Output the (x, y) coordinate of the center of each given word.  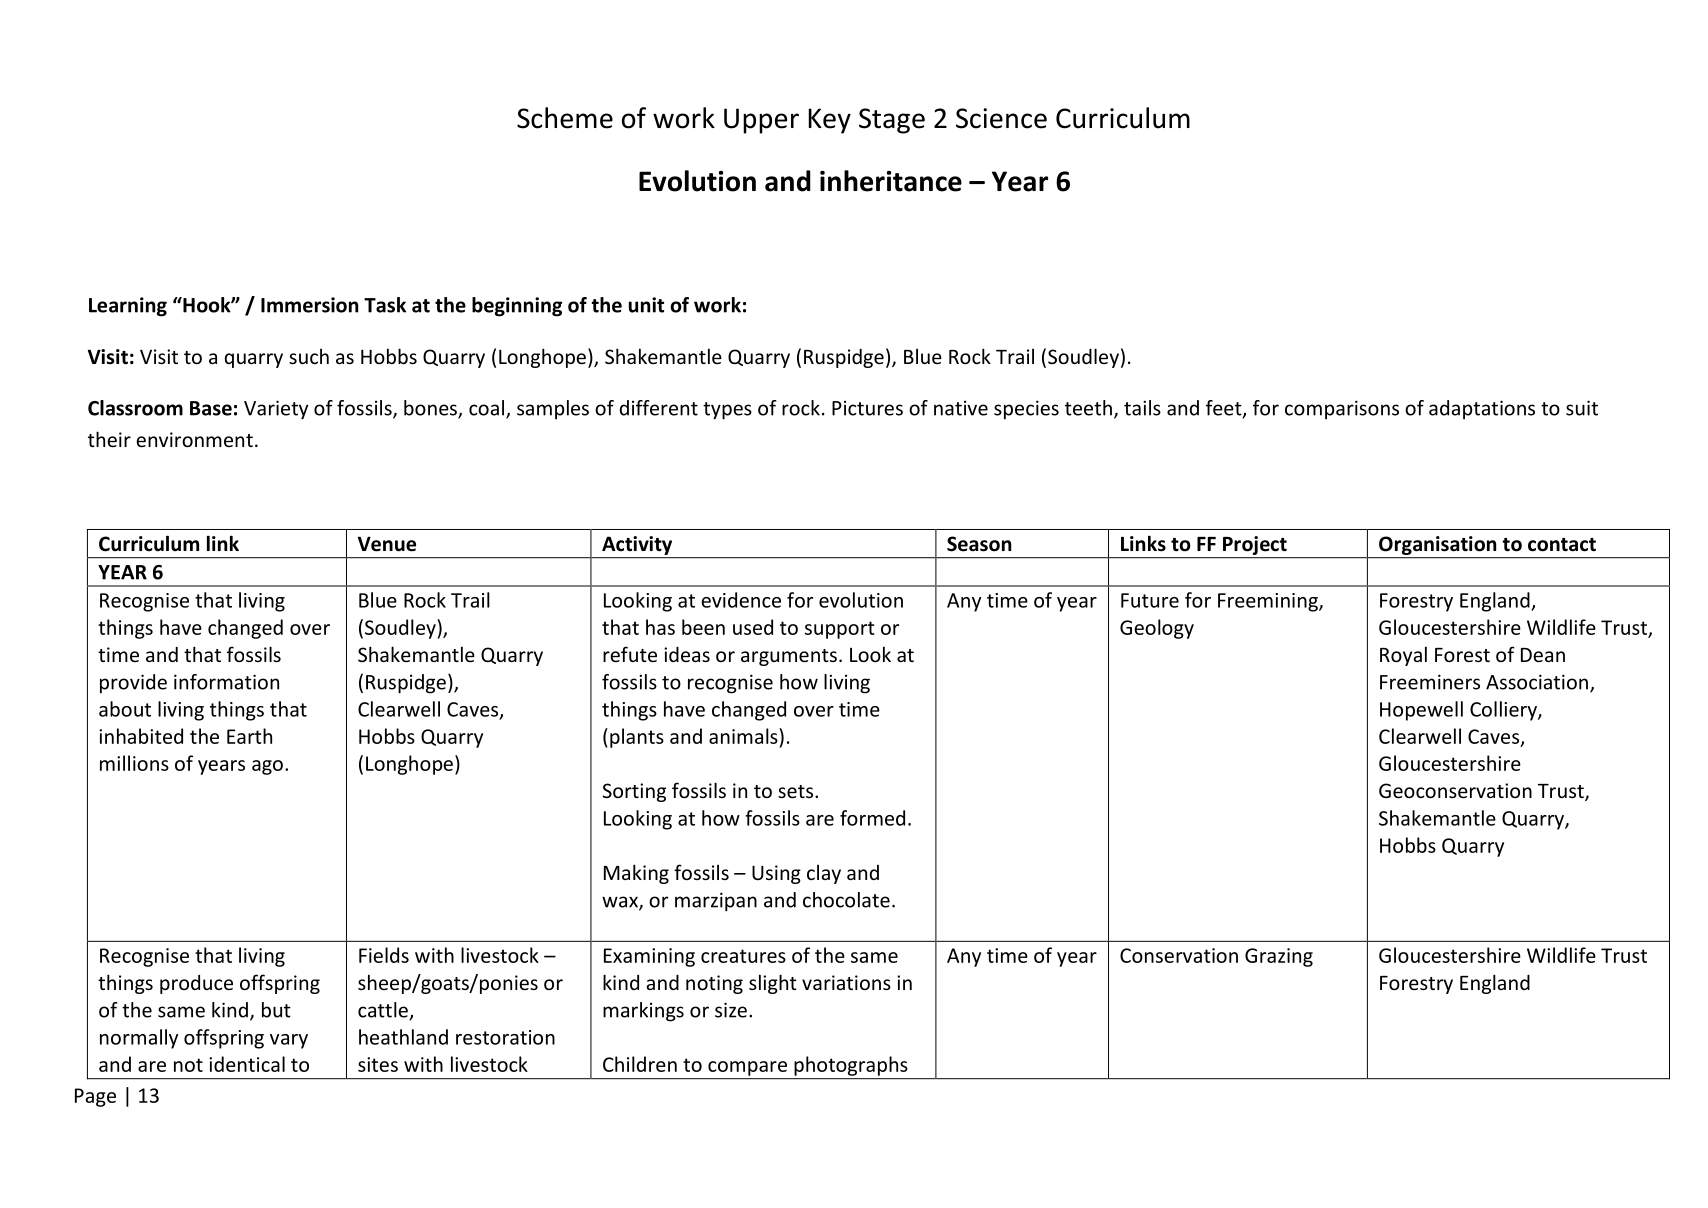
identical (247, 1064)
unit (646, 305)
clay (824, 874)
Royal (1403, 656)
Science (1001, 118)
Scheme (565, 118)
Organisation (1437, 545)
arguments (789, 657)
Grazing (1279, 957)
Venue (387, 544)
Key (830, 121)
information (226, 682)
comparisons (1342, 409)
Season (979, 544)
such (309, 356)
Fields (384, 955)
